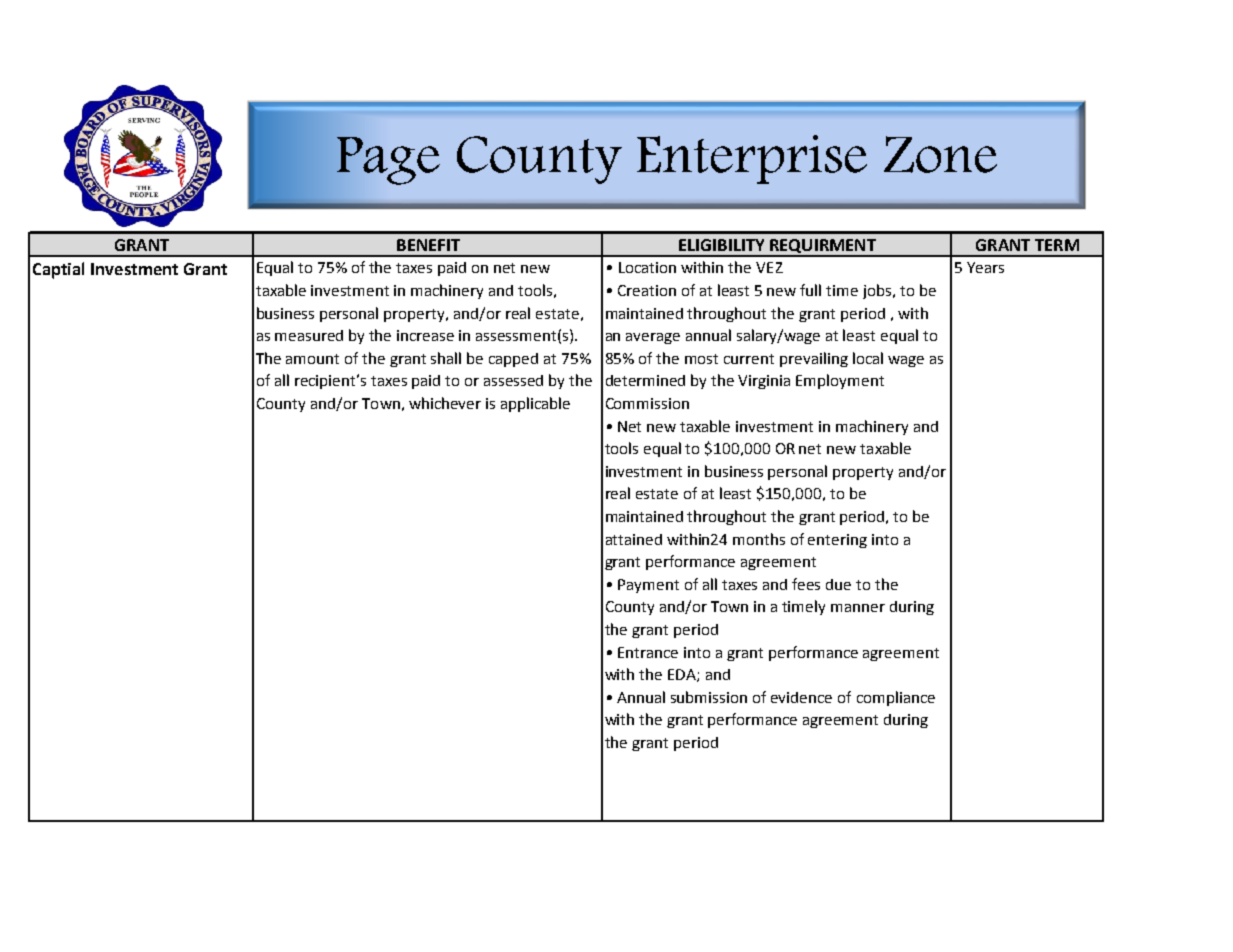 This image has height=952, width=1233. Describe the element at coordinates (388, 161) in the image. I see `Page` at that location.
